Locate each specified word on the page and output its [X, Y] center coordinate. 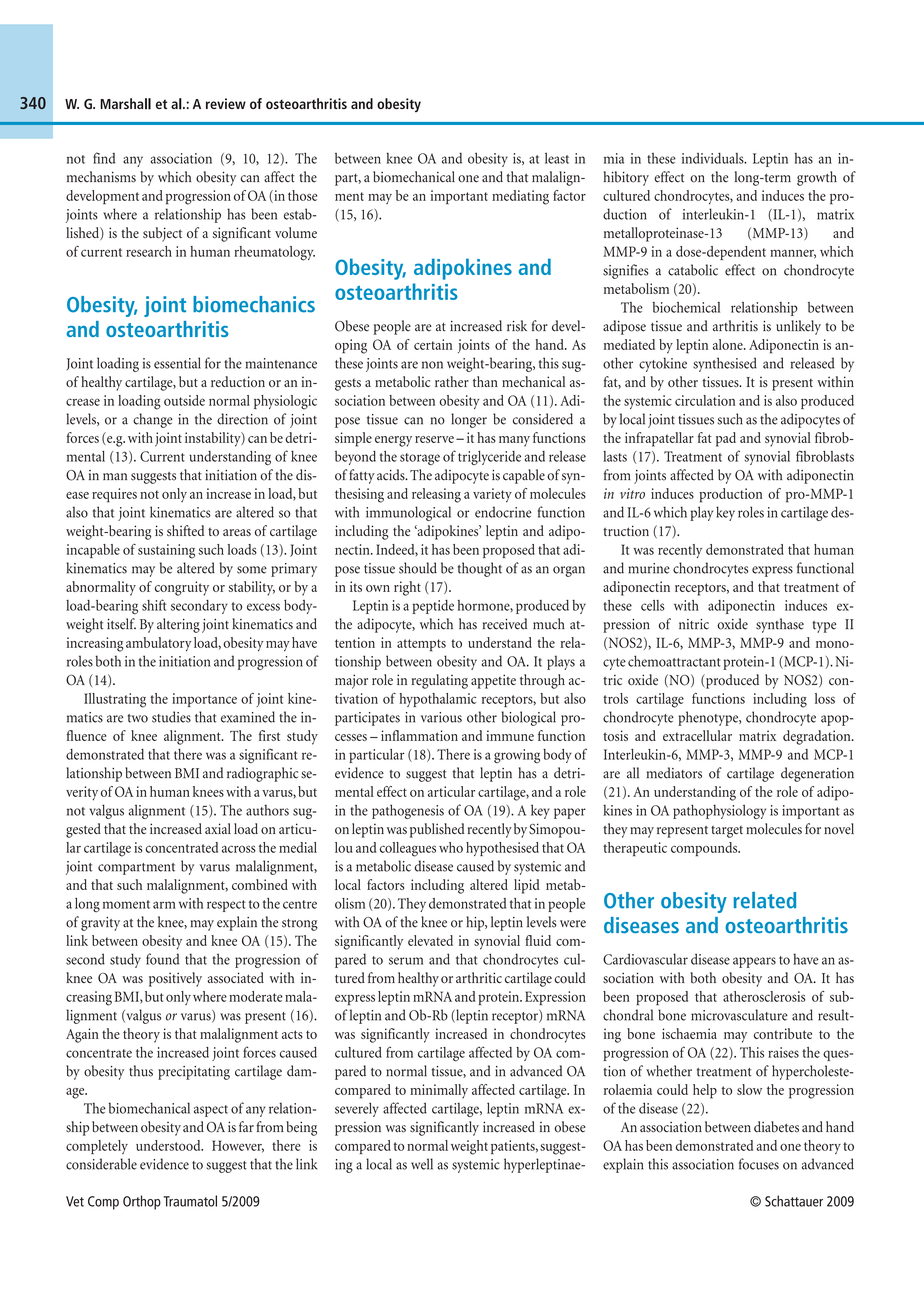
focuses [759, 1164]
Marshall [125, 104]
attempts [421, 645]
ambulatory [158, 644]
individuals [714, 158]
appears [754, 962]
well [422, 1164]
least [557, 158]
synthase [780, 625]
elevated [430, 940]
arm [164, 905]
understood [169, 1145]
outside [184, 400]
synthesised [725, 364]
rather [452, 381]
